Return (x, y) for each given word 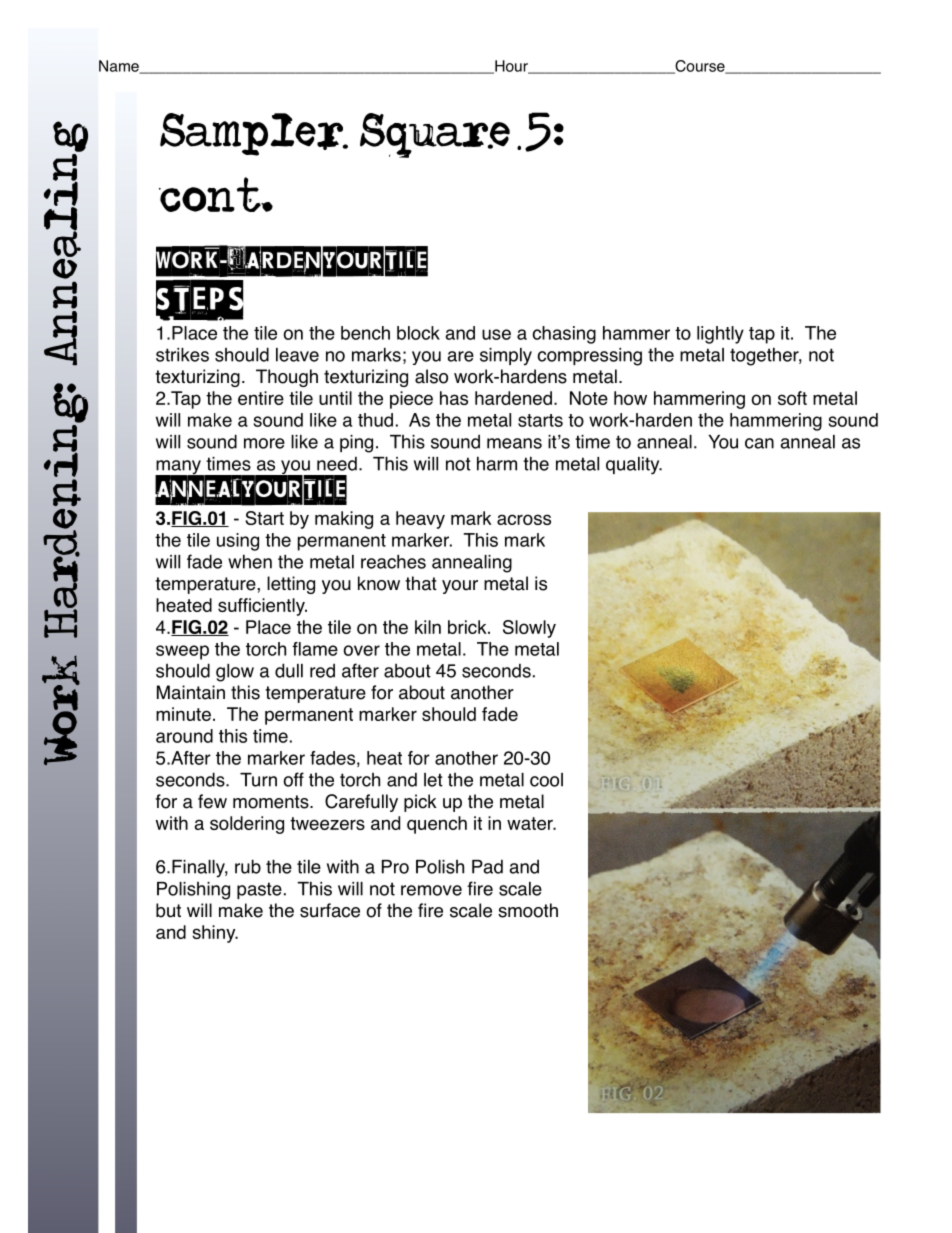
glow (235, 673)
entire (261, 398)
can (759, 443)
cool (546, 780)
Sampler (254, 134)
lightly (720, 335)
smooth (528, 910)
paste (259, 890)
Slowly (529, 629)
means (514, 443)
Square (440, 135)
